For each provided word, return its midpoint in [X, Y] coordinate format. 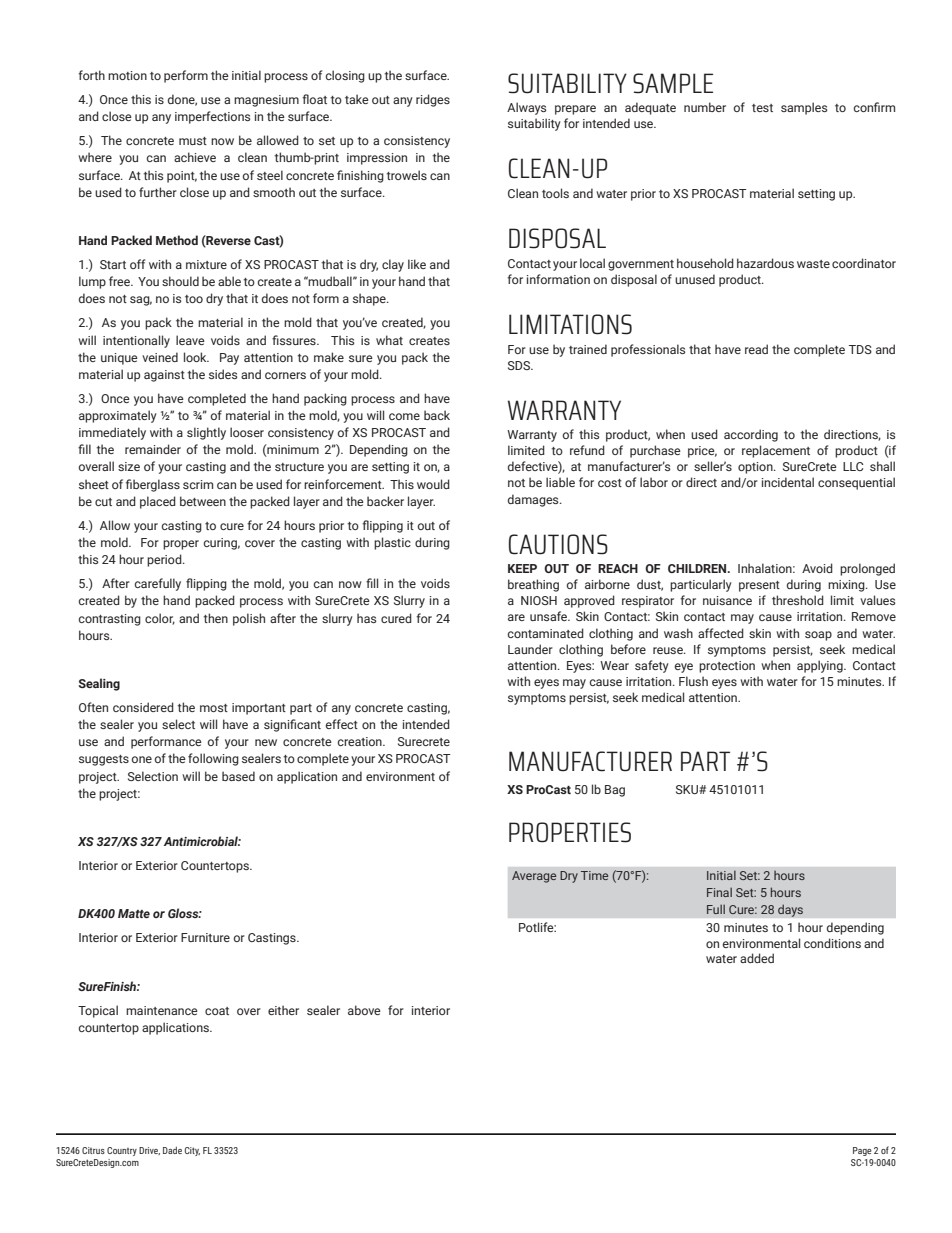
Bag [615, 791]
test [762, 108]
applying [821, 666]
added [757, 958]
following [213, 759]
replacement [776, 451]
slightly [206, 433]
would [433, 484]
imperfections [212, 117]
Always [526, 108]
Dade [172, 1150]
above [364, 1010]
